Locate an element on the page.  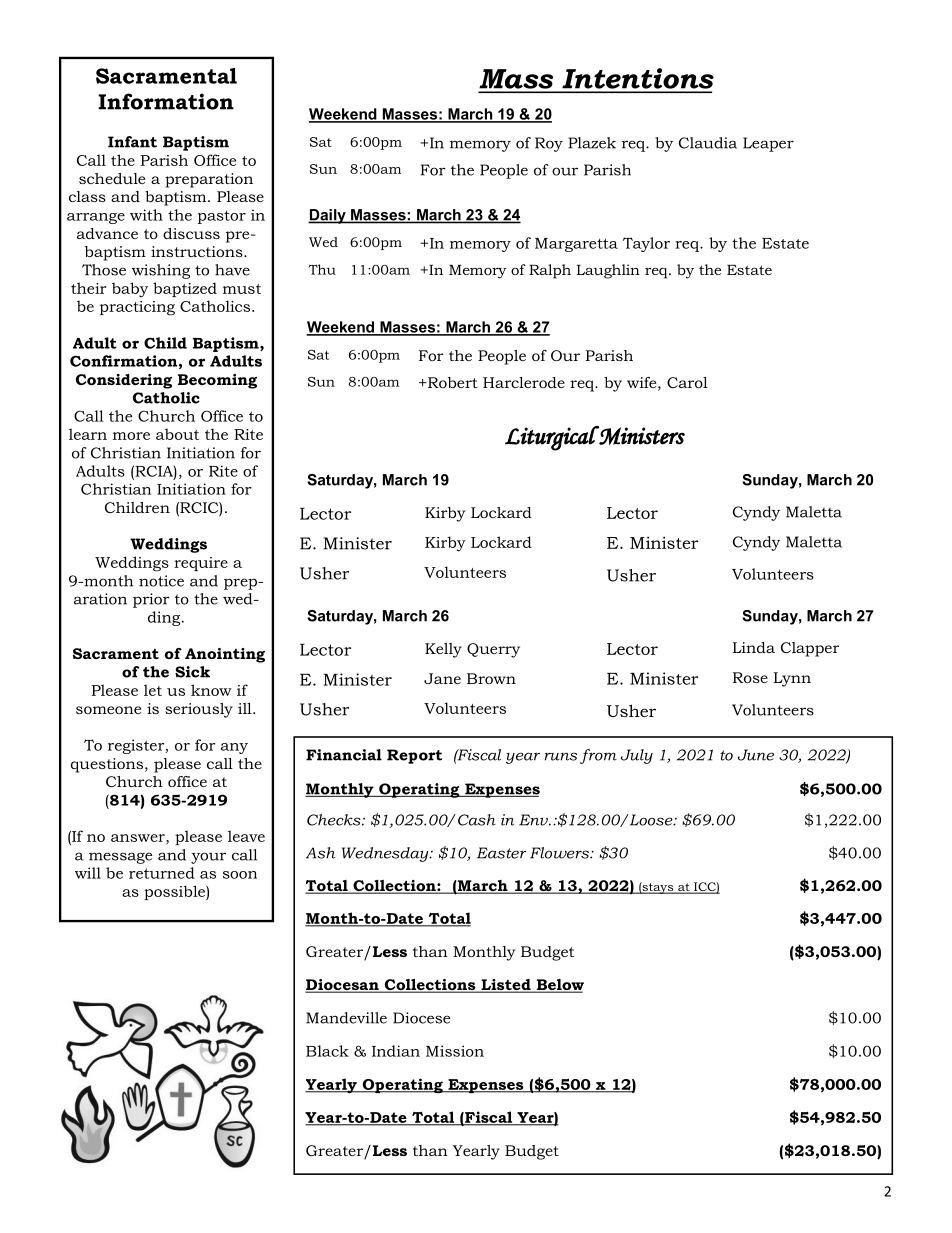
Robert is located at coordinates (452, 382).
